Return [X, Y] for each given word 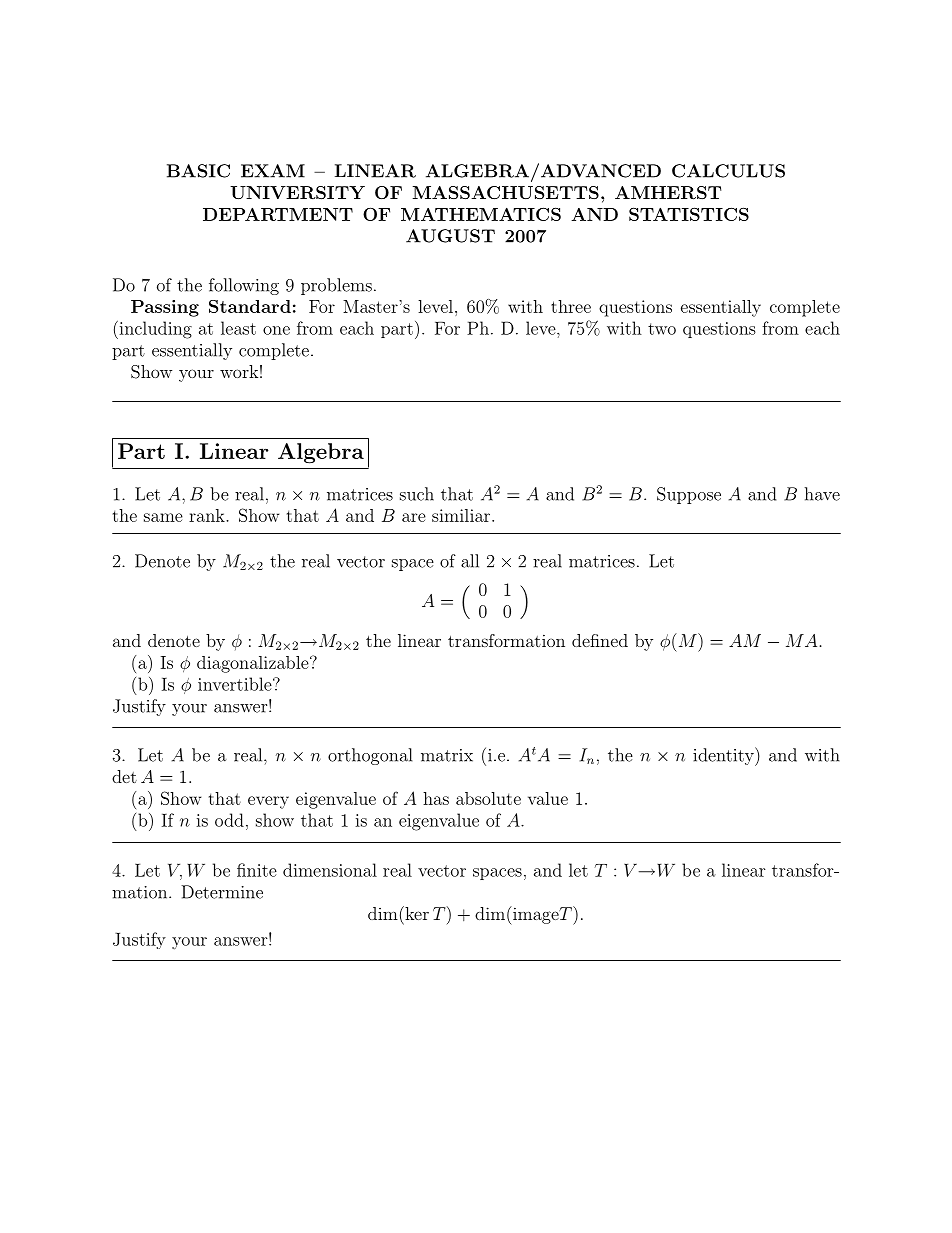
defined [600, 640]
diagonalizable [254, 664]
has [436, 798]
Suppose [689, 495]
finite [257, 870]
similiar [462, 515]
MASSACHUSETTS [506, 192]
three [571, 306]
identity [724, 756]
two [662, 329]
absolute [488, 798]
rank [208, 515]
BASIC [198, 171]
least [238, 328]
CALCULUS [728, 171]
